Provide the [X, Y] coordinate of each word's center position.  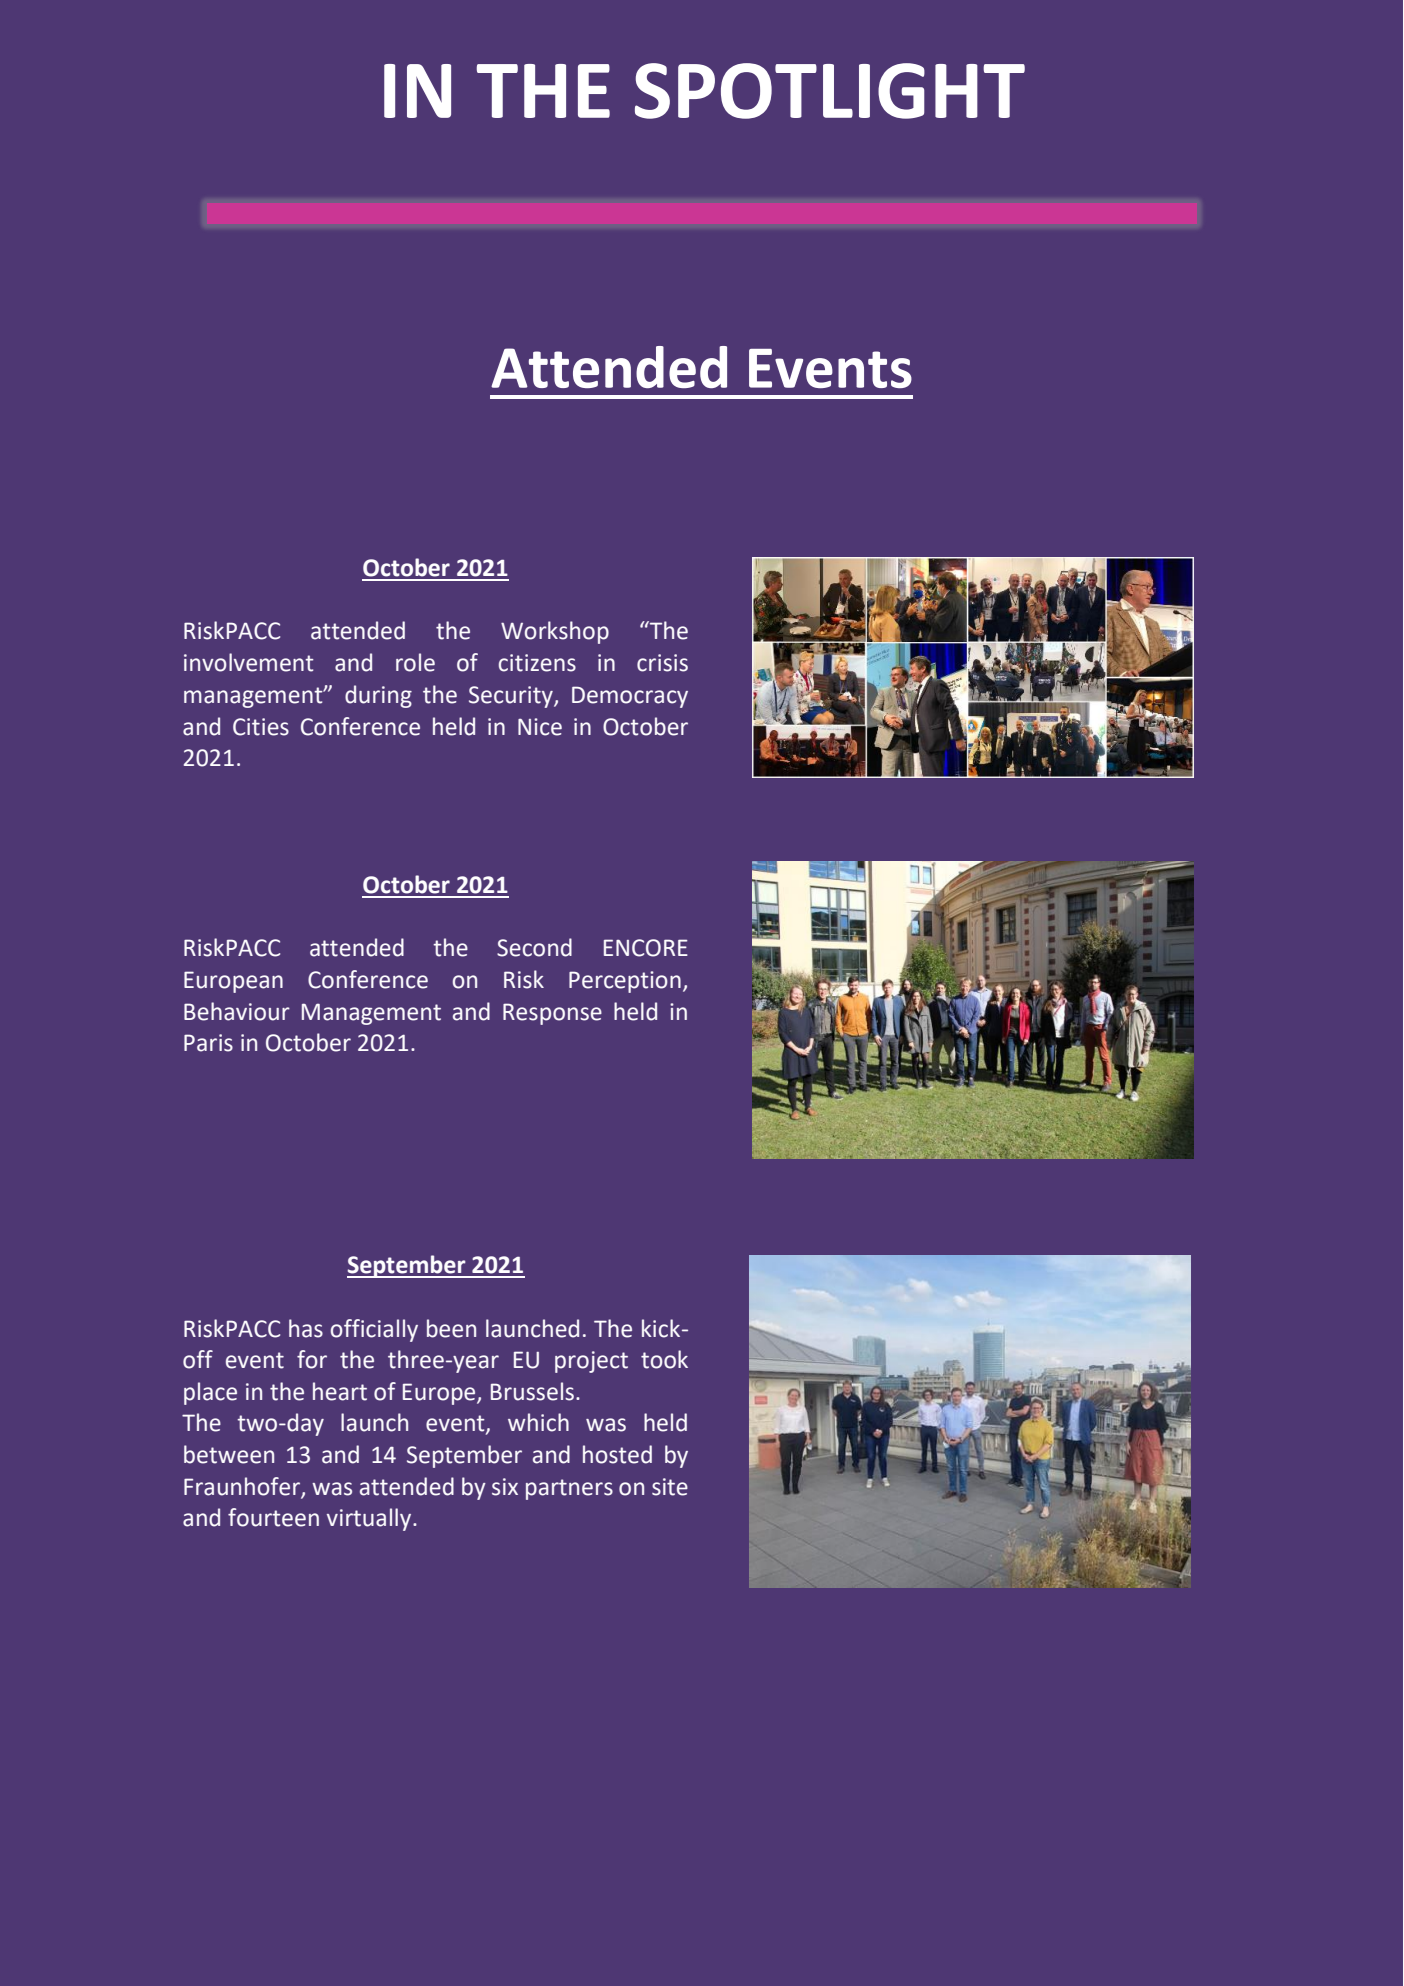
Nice [540, 727]
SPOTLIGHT [830, 91]
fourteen [273, 1517]
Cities [261, 727]
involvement [249, 662]
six [505, 1487]
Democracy [630, 697]
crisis [662, 663]
